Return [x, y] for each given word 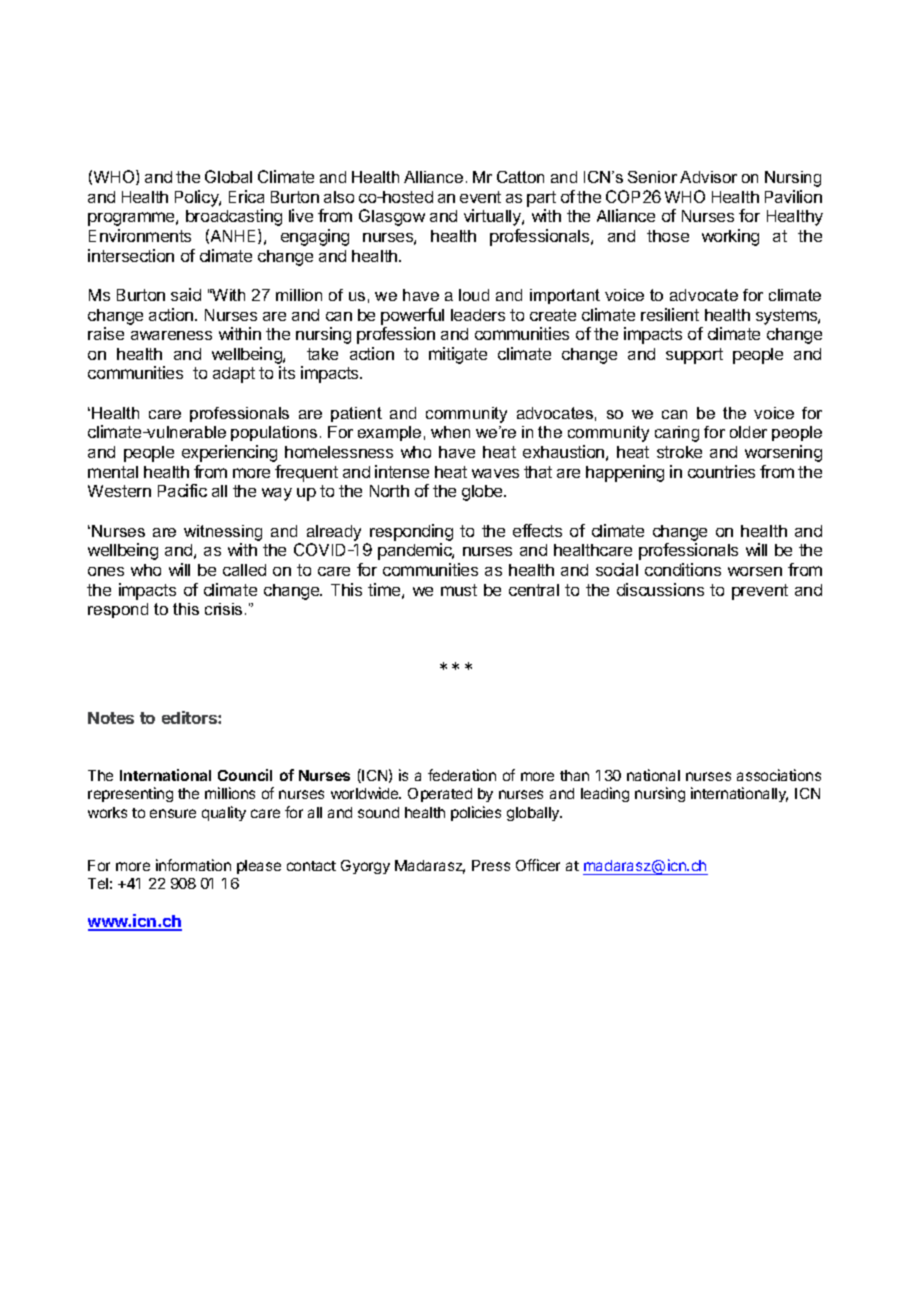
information [193, 865]
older [748, 432]
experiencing [229, 453]
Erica [246, 196]
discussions [660, 589]
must [459, 590]
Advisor [708, 177]
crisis [223, 609]
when [450, 432]
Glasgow [392, 217]
